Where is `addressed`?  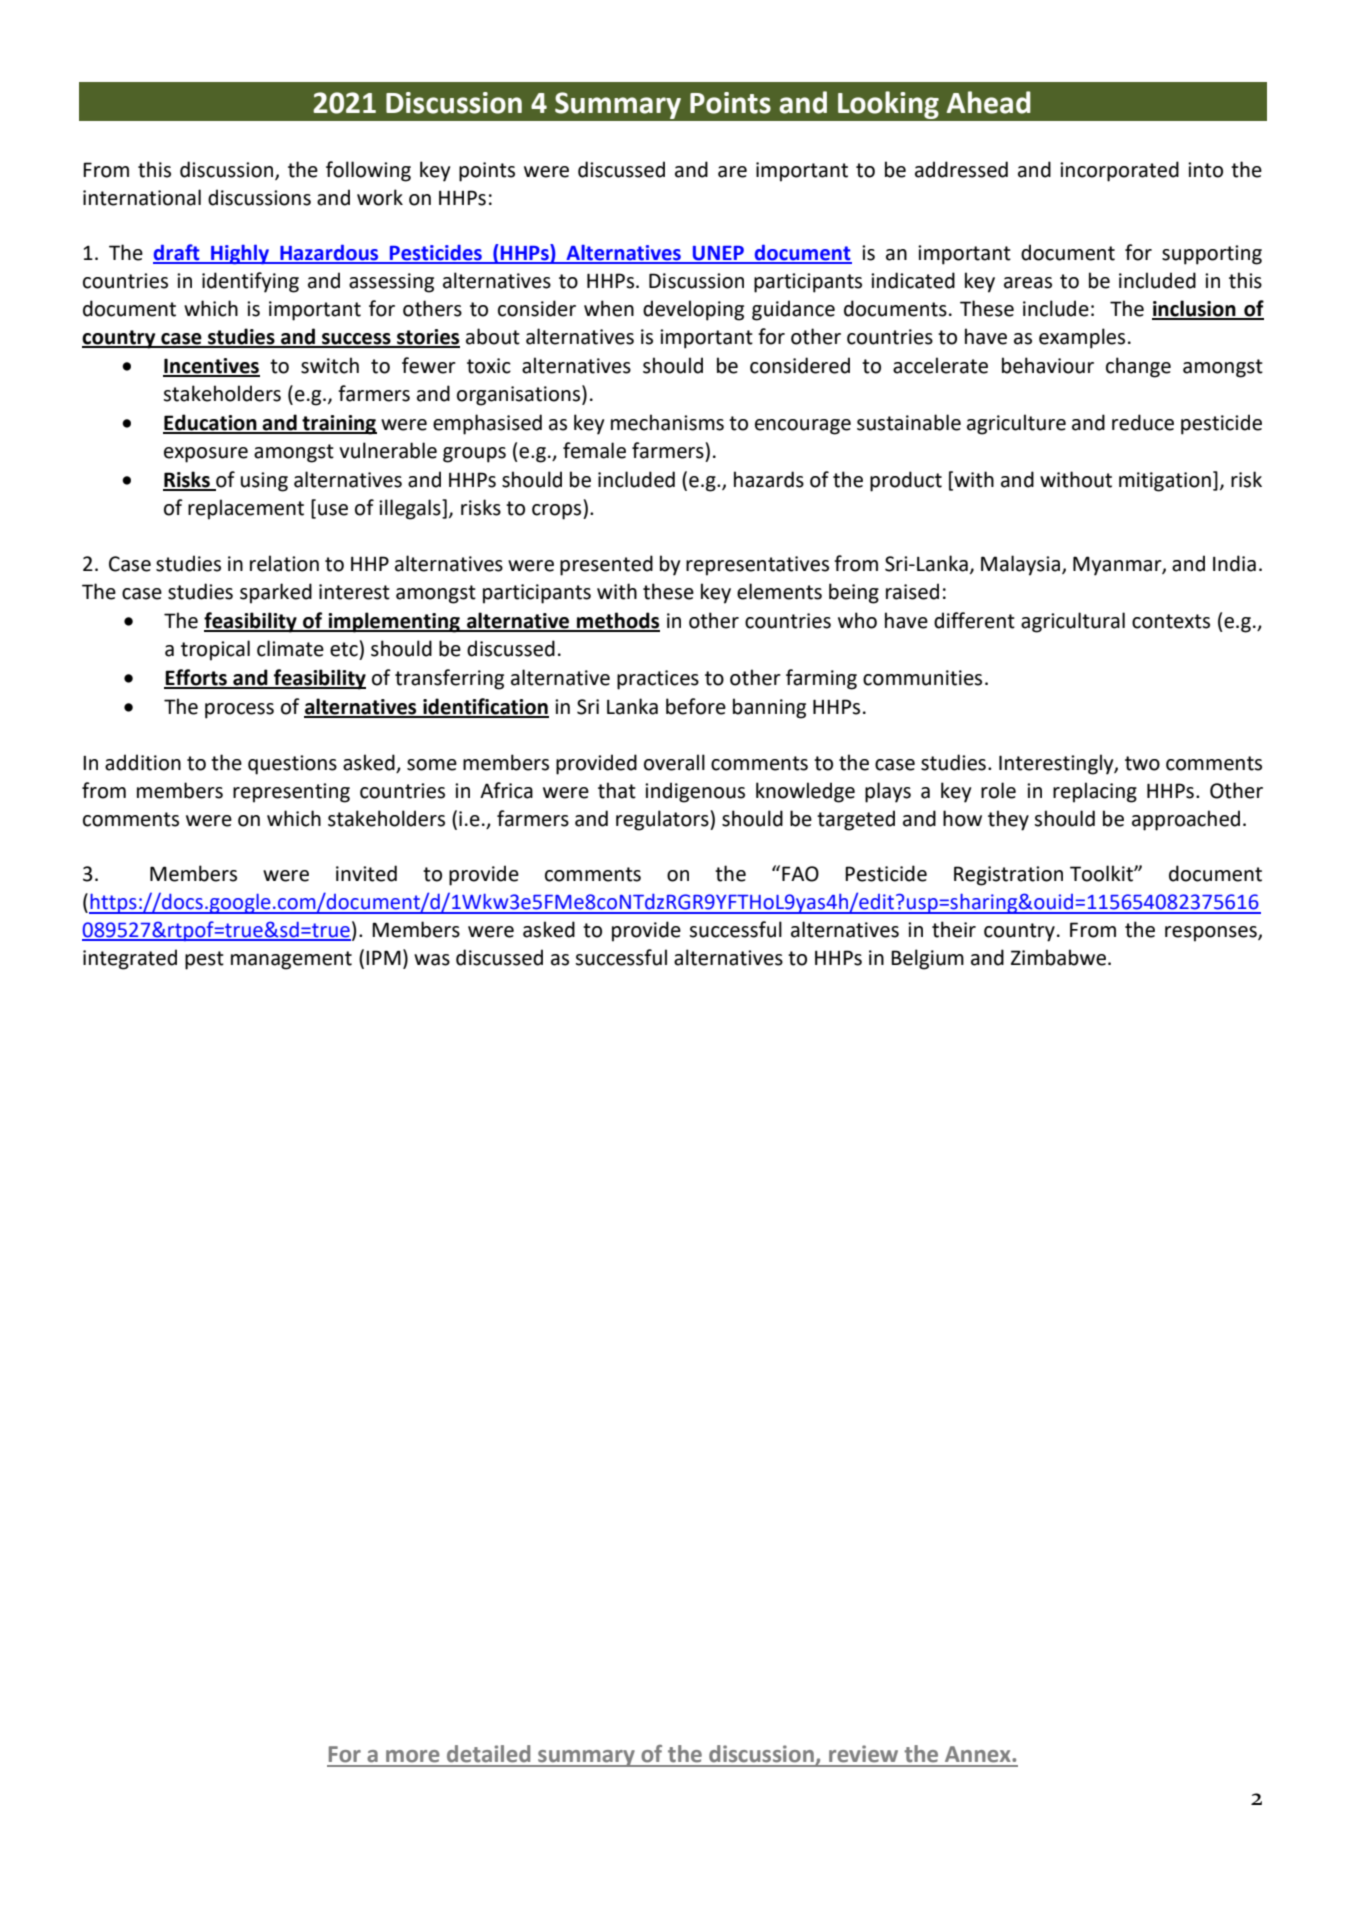 addressed is located at coordinates (961, 169).
